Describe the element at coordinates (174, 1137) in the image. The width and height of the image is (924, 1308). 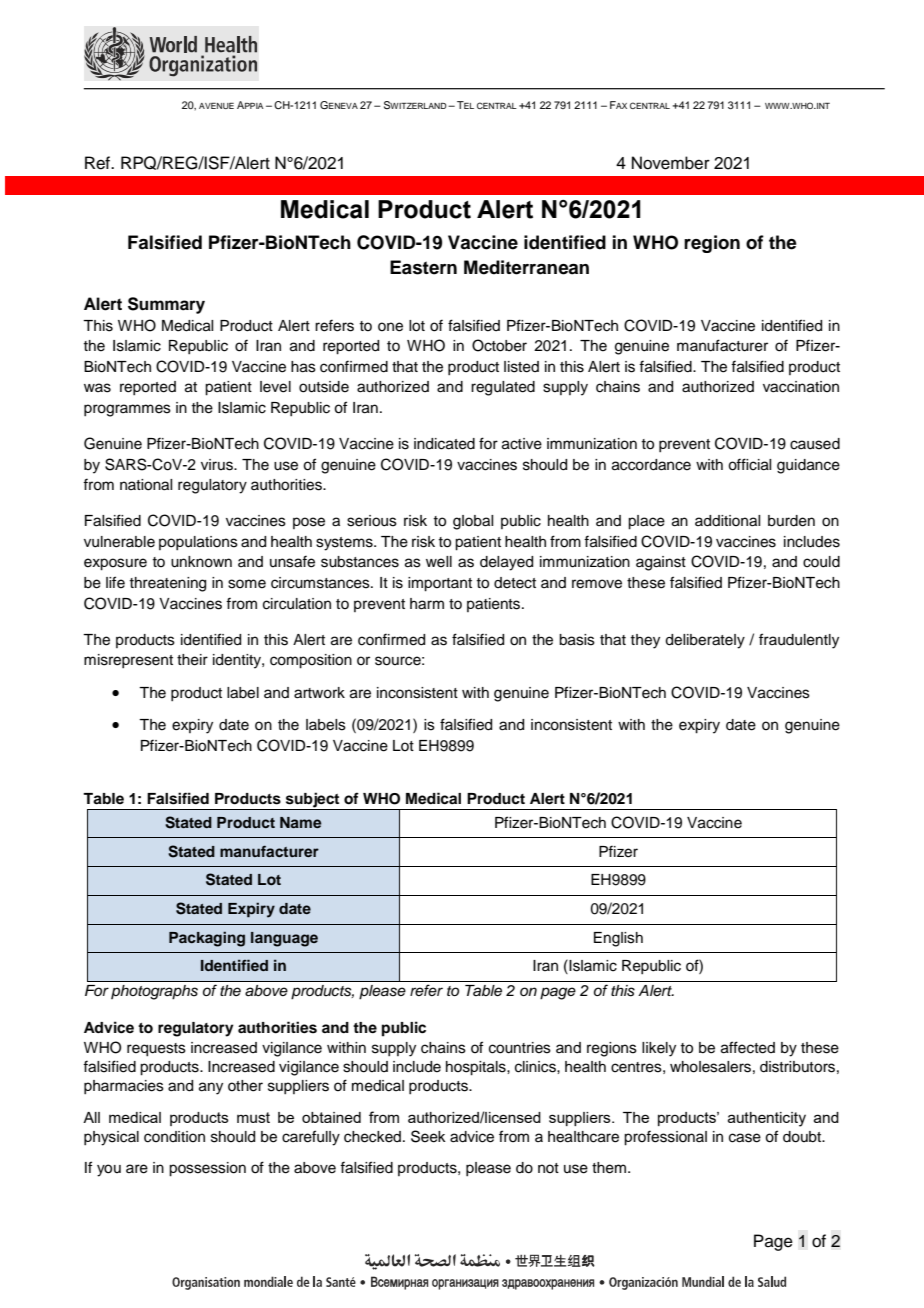
I see `condition` at that location.
